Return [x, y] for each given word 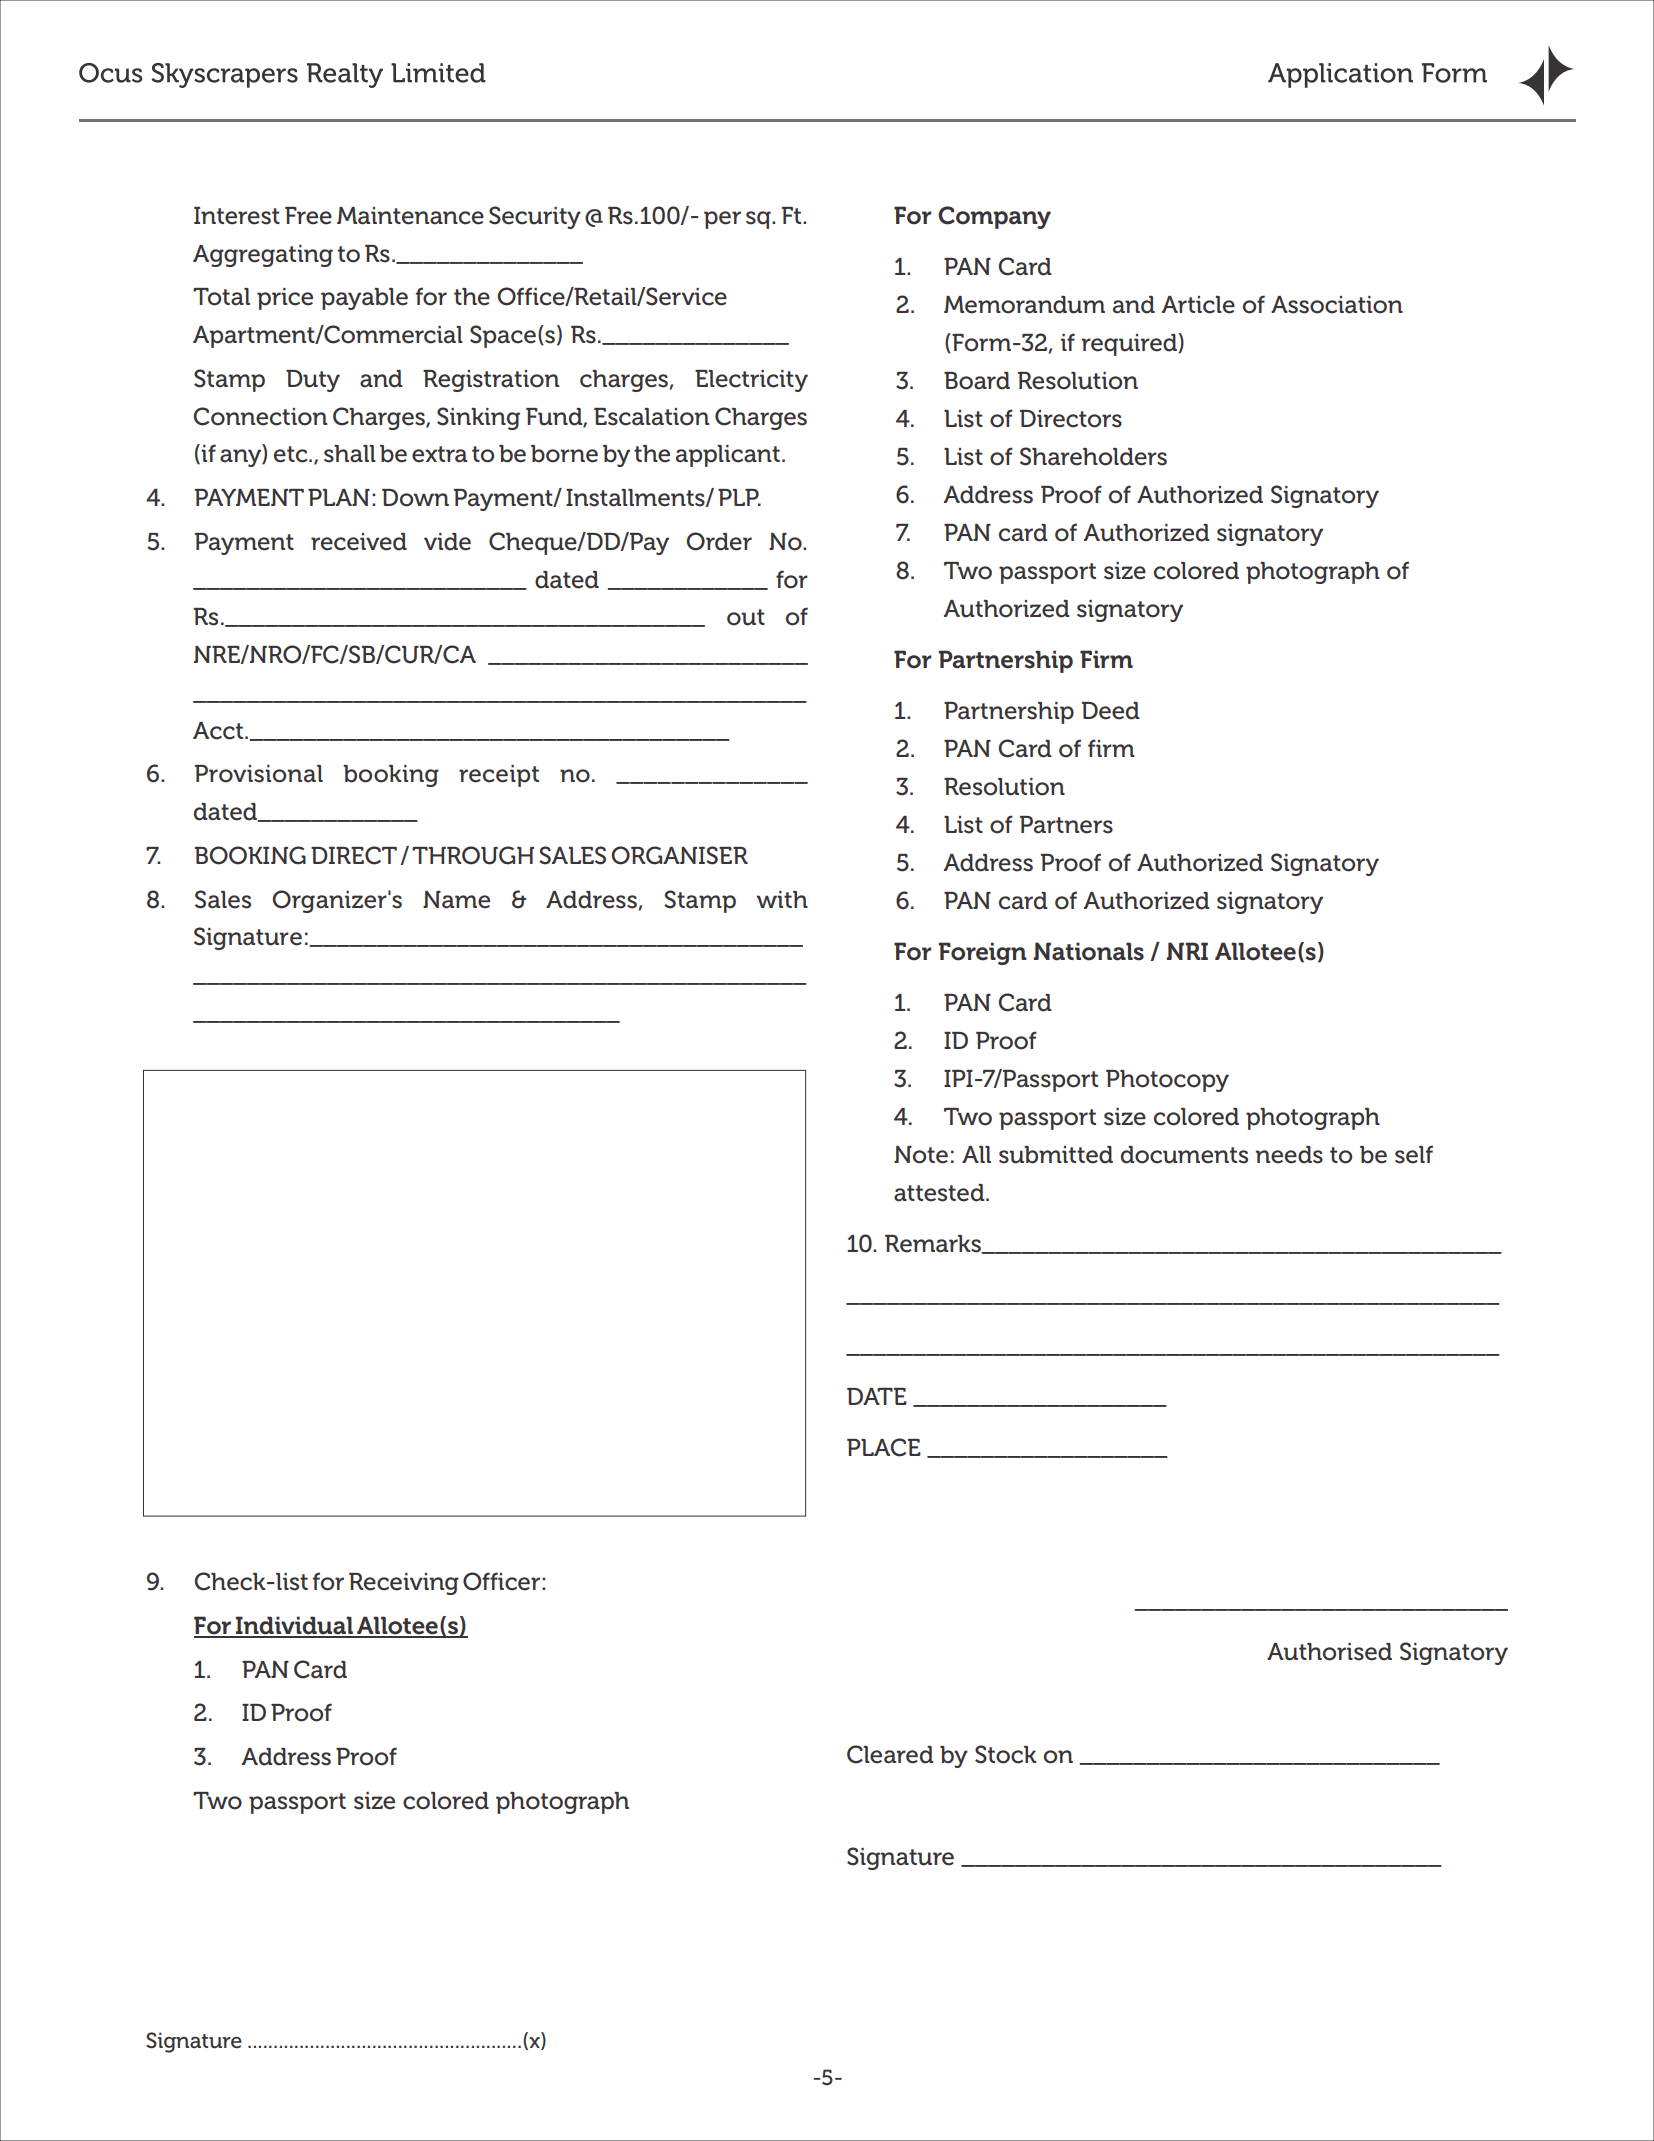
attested [940, 1193]
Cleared [890, 1754]
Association [1337, 305]
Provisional [259, 774]
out [746, 617]
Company [994, 217]
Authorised [1329, 1652]
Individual [294, 1626]
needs [1289, 1155]
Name [456, 900]
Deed [1111, 711]
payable [364, 299]
